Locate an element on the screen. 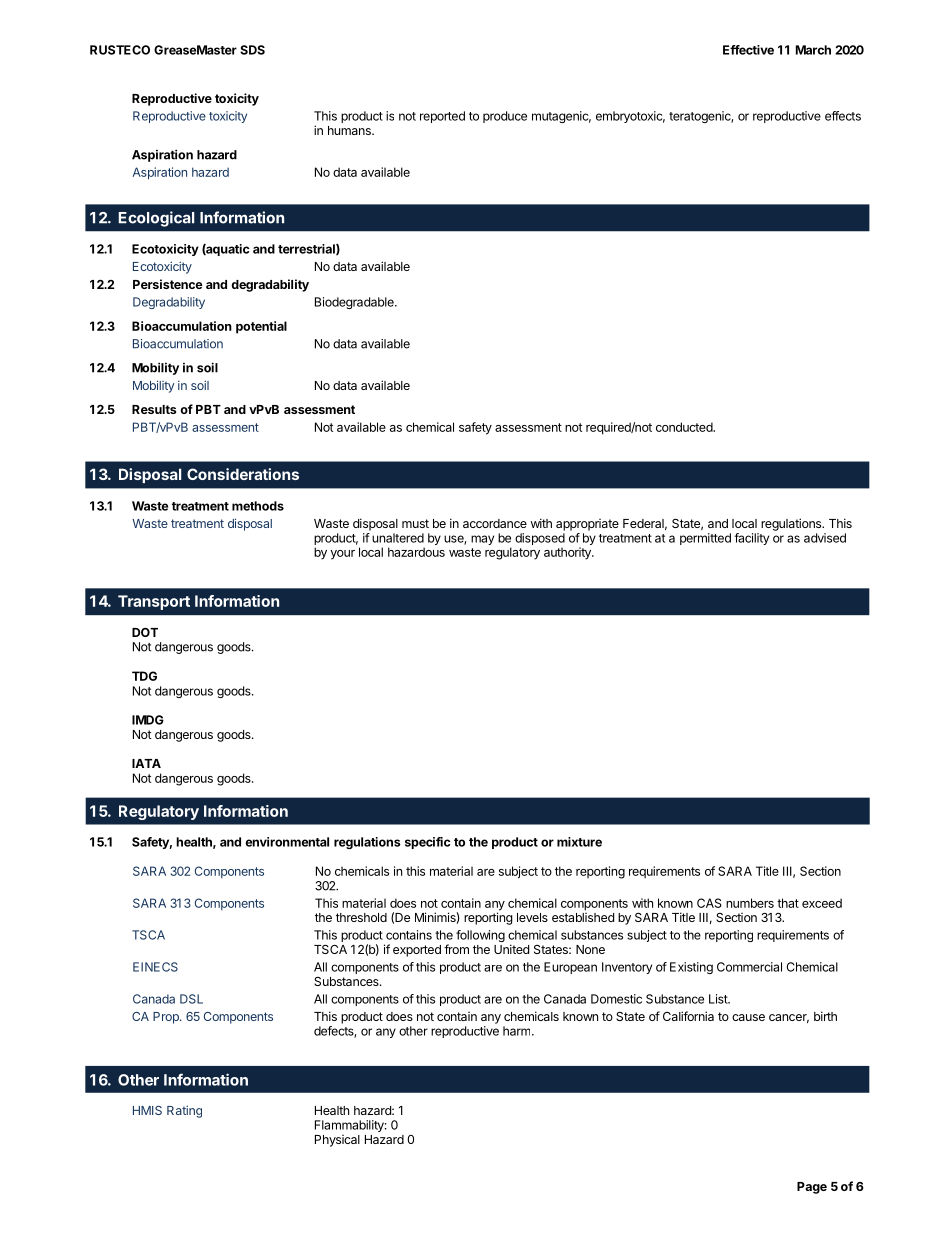  SDS is located at coordinates (252, 50).
